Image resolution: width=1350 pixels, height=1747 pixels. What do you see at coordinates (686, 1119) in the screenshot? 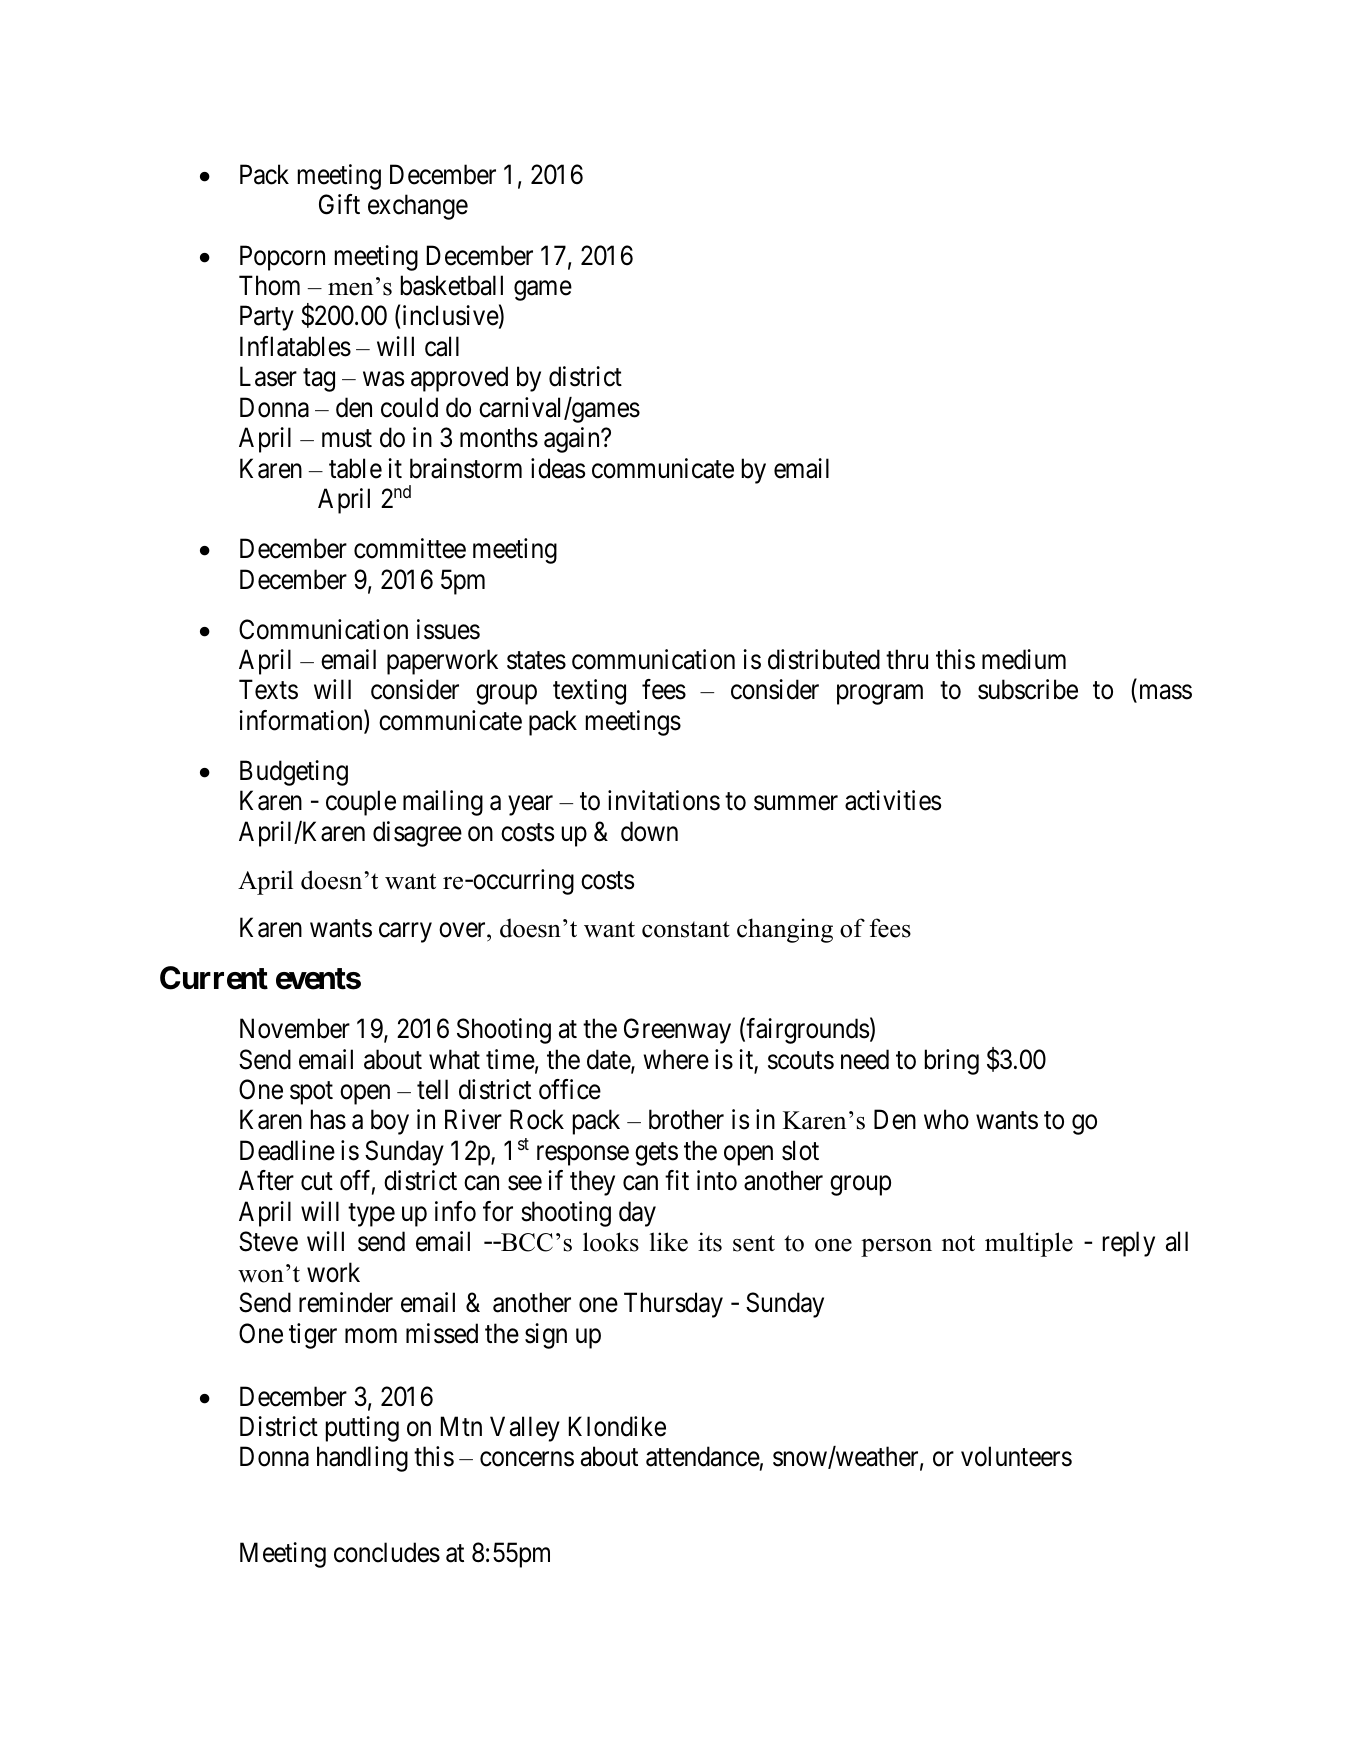
I see `brother` at bounding box center [686, 1119].
